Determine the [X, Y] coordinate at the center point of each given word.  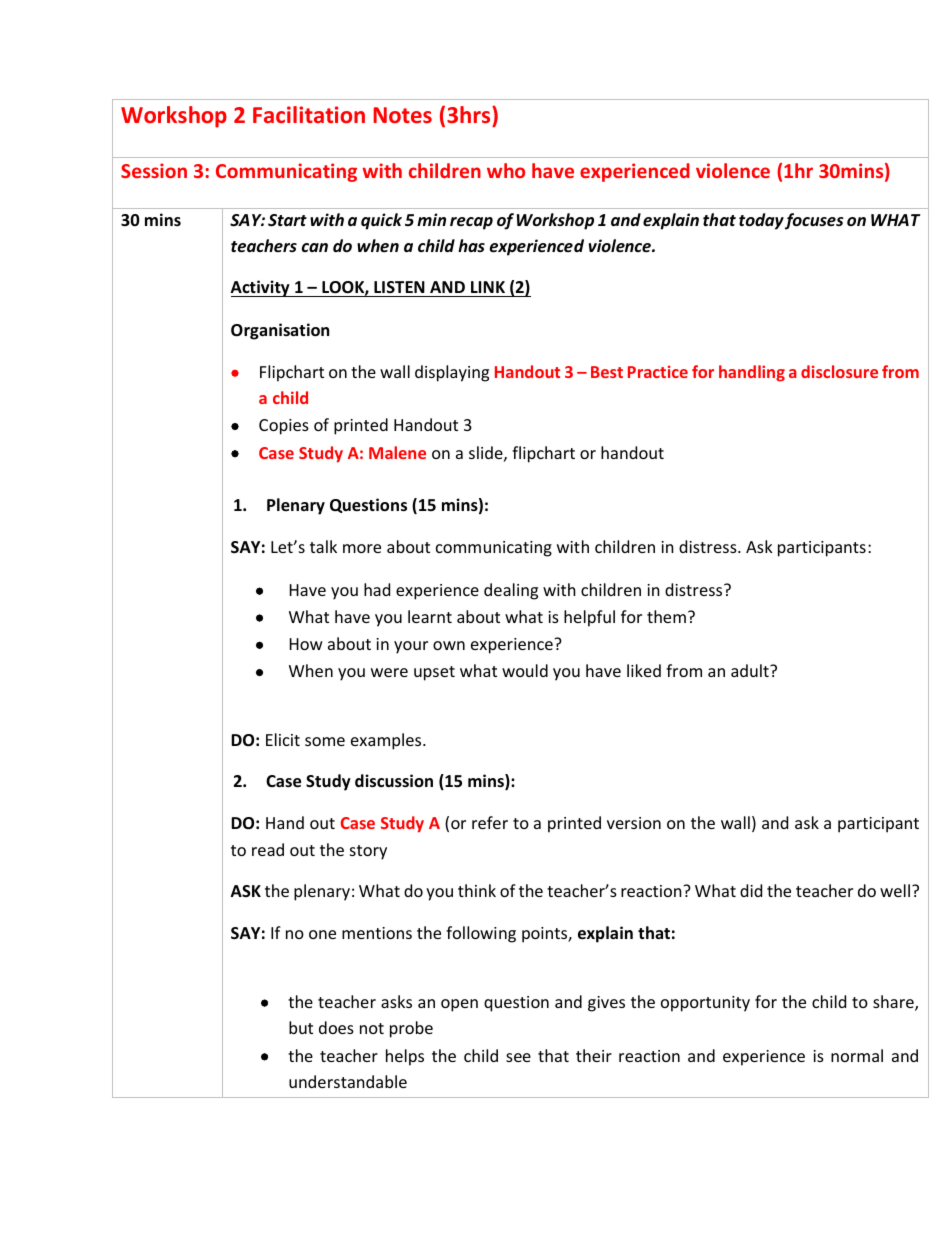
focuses [814, 221]
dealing [511, 591]
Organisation [280, 331]
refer [490, 822]
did [751, 890]
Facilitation [309, 114]
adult [751, 670]
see [518, 1057]
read [268, 849]
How [306, 644]
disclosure [839, 371]
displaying [452, 373]
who [506, 170]
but [301, 1027]
